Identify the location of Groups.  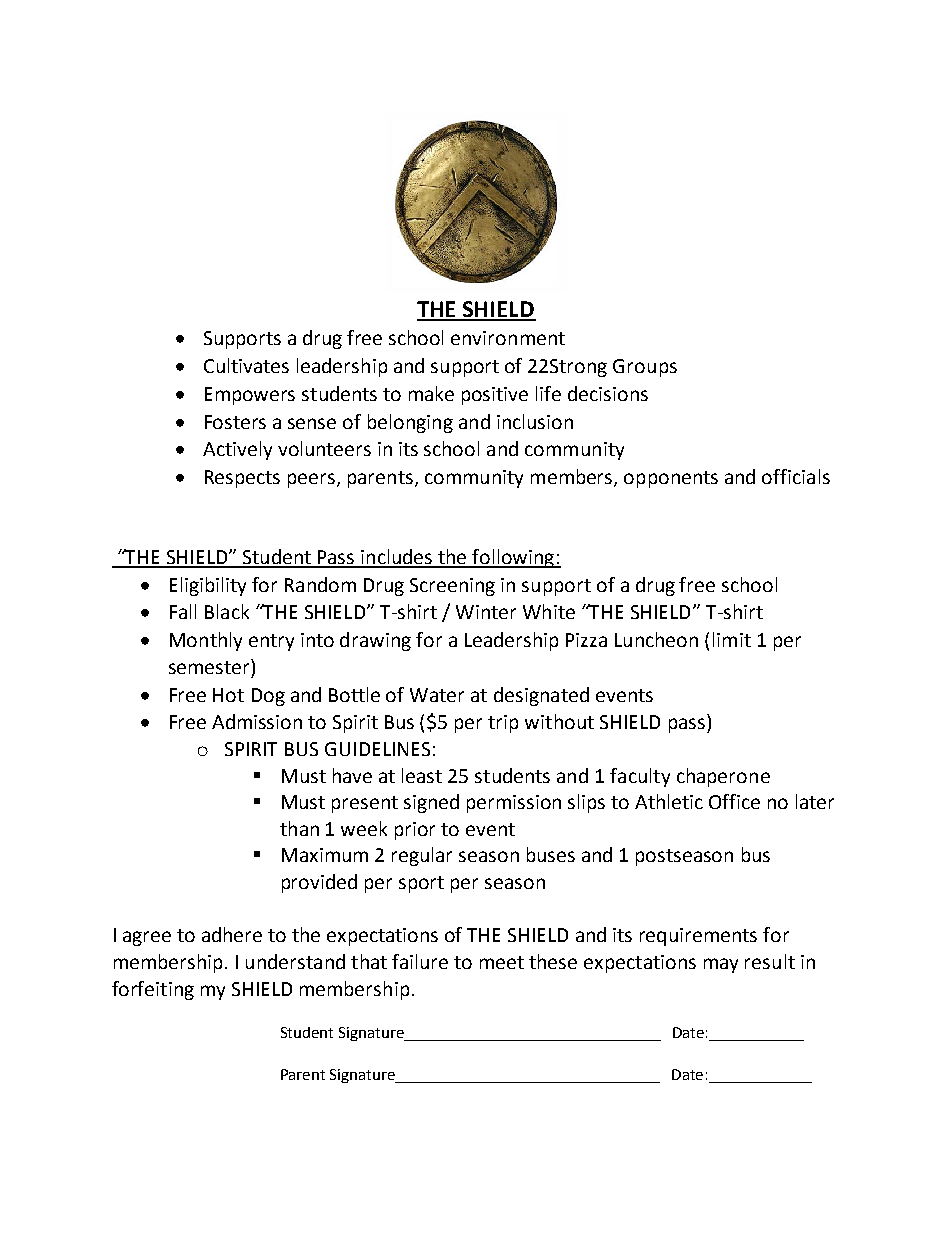
(645, 368).
